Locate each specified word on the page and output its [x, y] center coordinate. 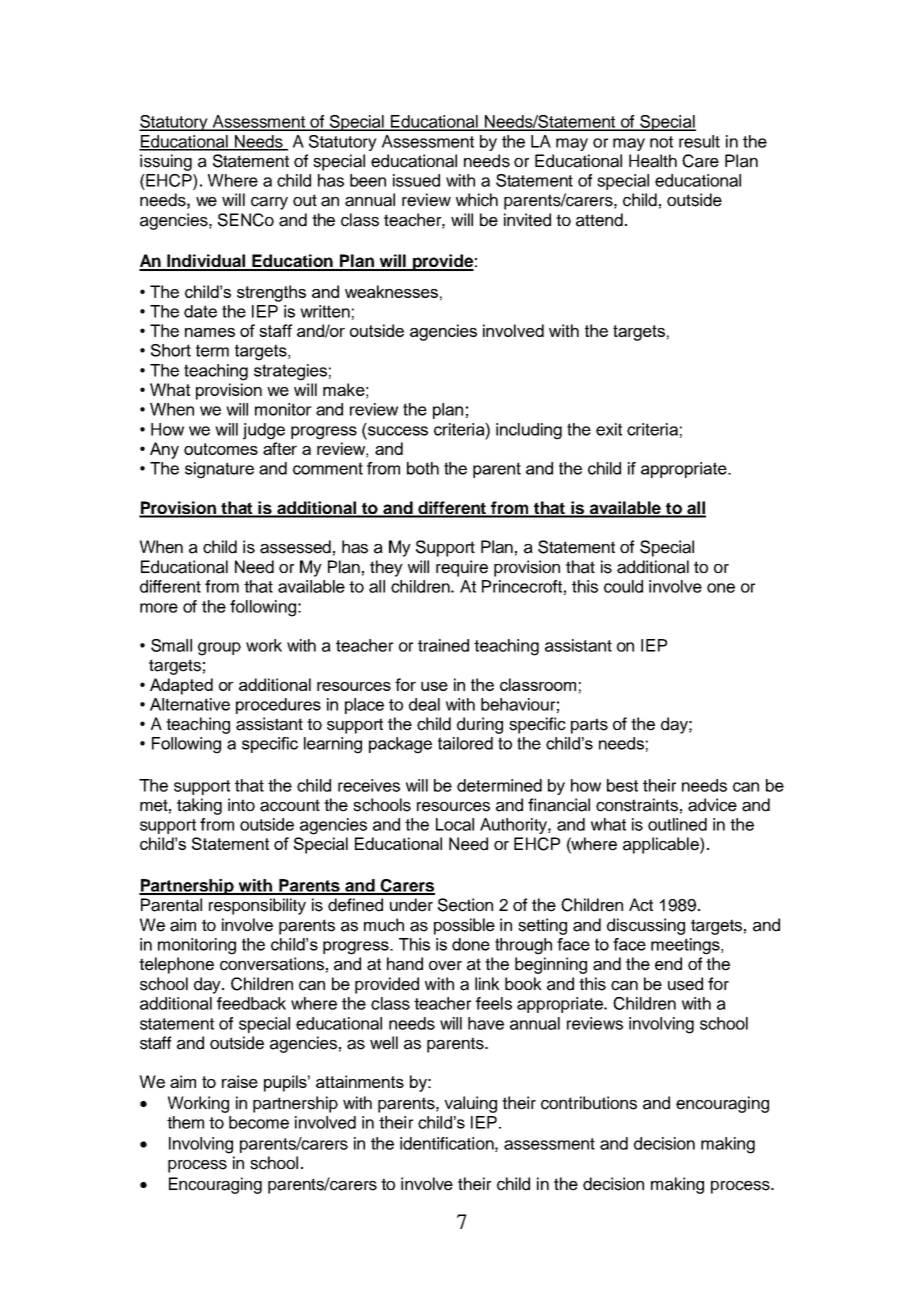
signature [219, 470]
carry [269, 203]
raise [240, 1081]
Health [653, 161]
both [423, 468]
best [622, 785]
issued [416, 180]
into [241, 804]
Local [455, 824]
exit [609, 429]
